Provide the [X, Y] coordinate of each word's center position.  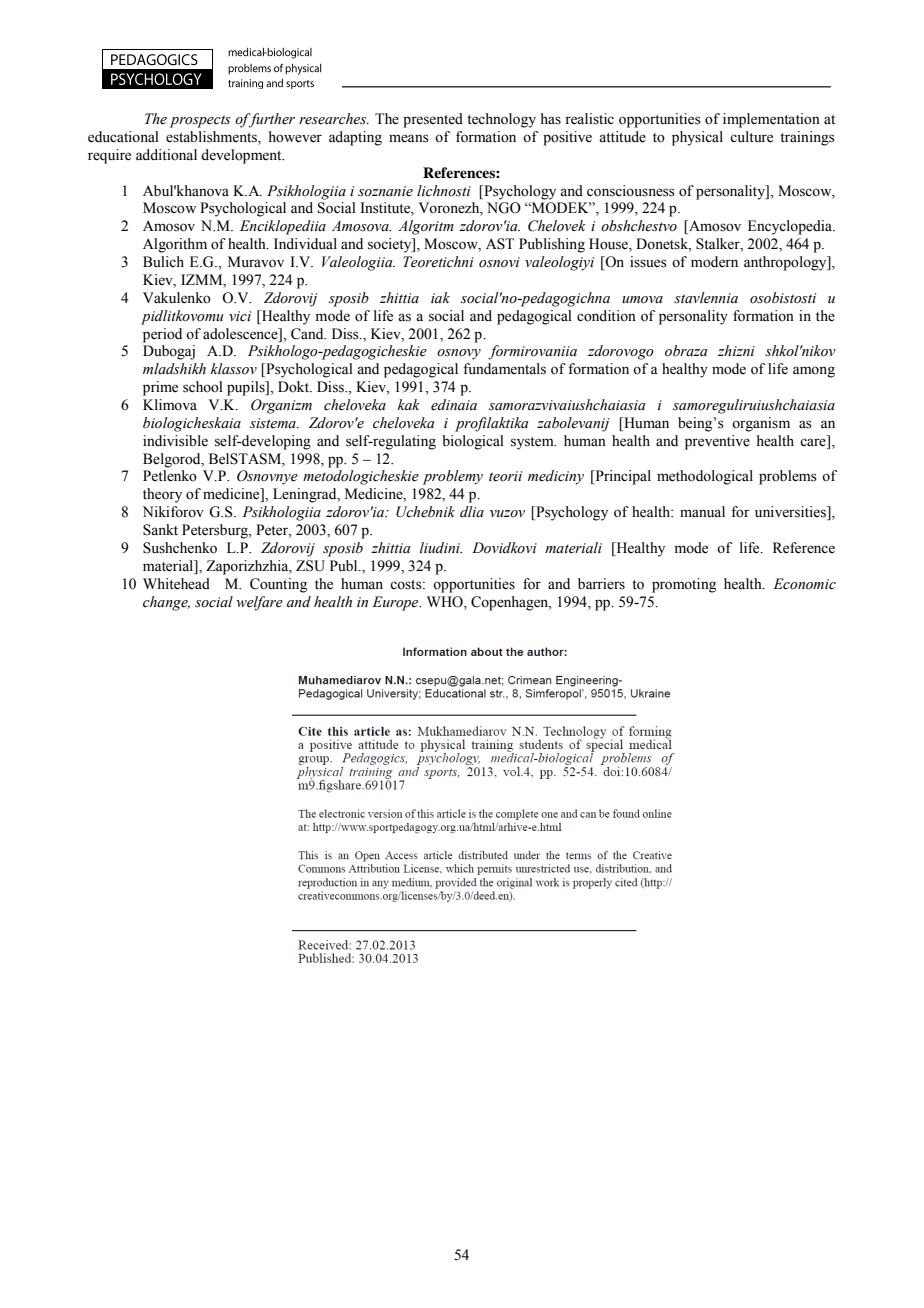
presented [433, 120]
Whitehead [176, 584]
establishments [212, 138]
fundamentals [504, 369]
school [203, 387]
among [814, 372]
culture [751, 137]
